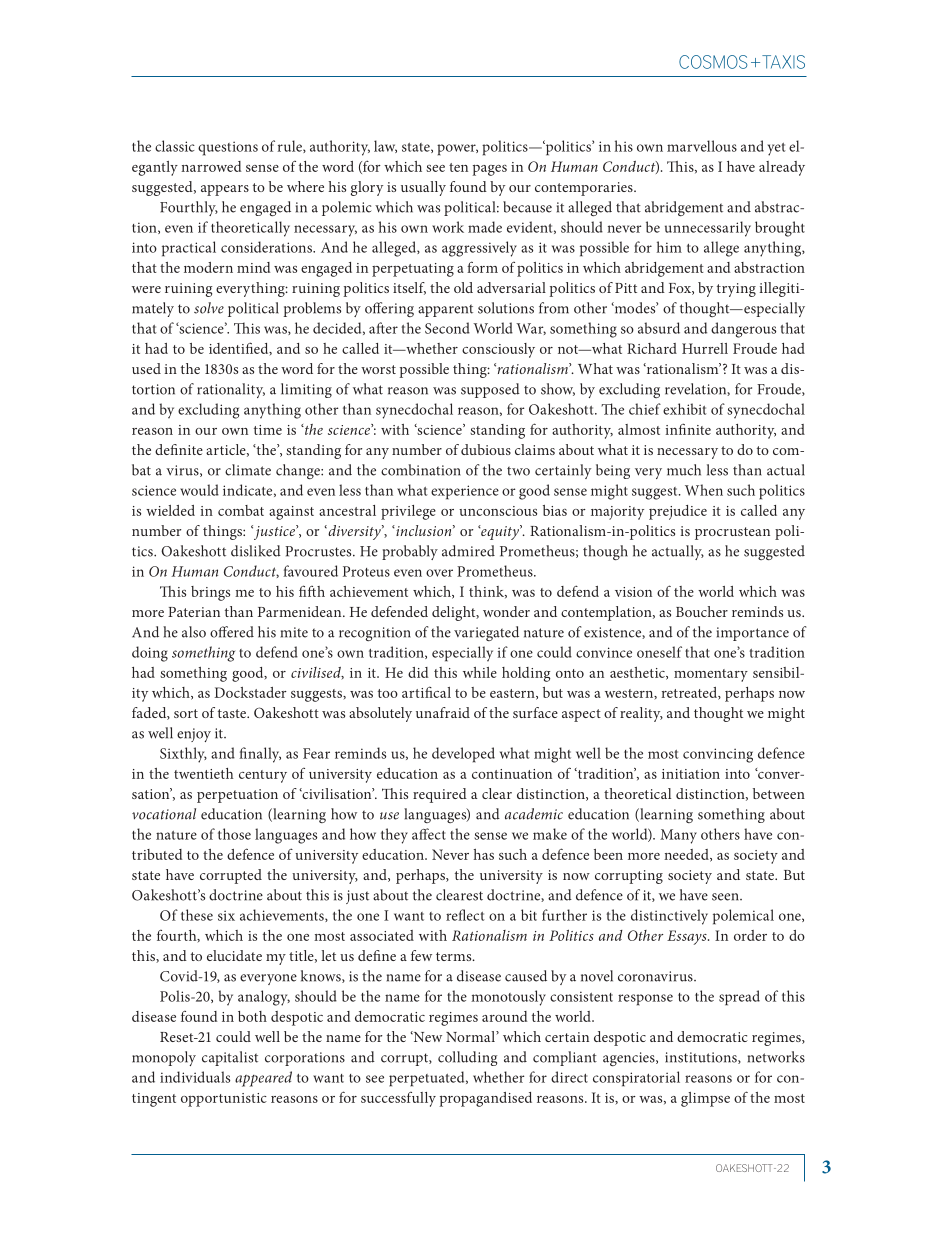  Describe the element at coordinates (463, 755) in the screenshot. I see `developed` at that location.
